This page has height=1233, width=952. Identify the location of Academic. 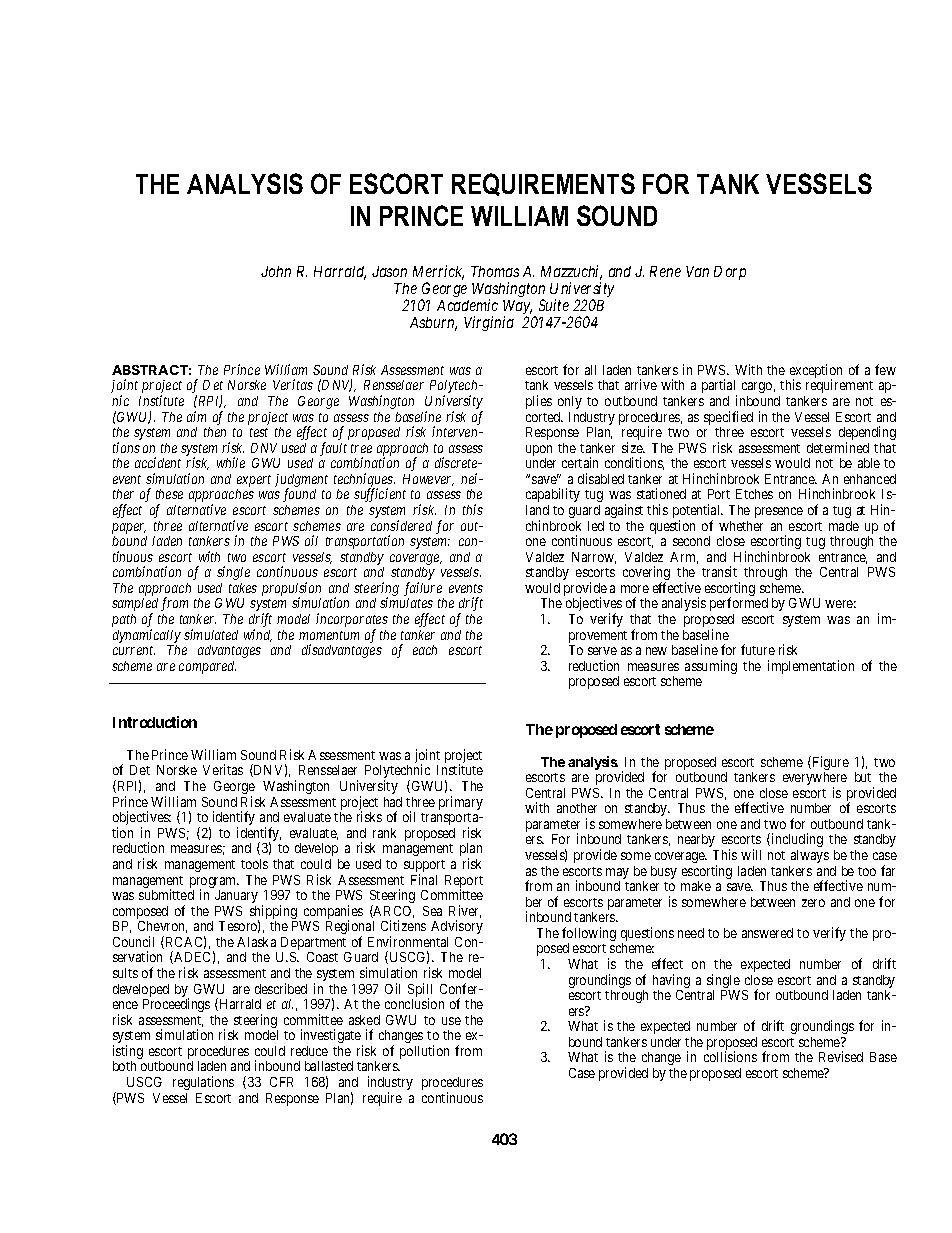
(467, 305).
